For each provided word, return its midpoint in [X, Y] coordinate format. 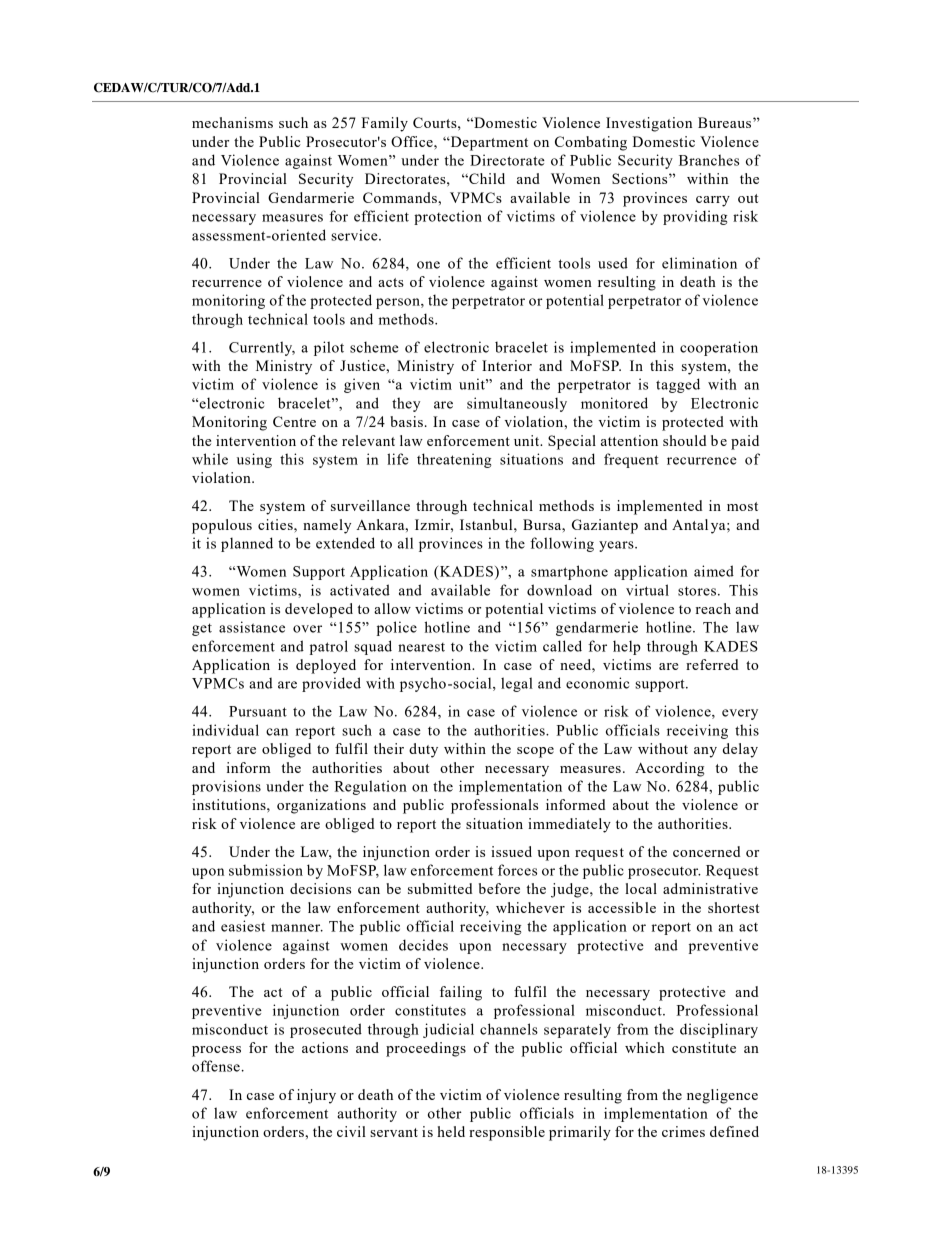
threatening [454, 460]
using [254, 460]
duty [423, 750]
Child [486, 178]
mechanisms [232, 122]
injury [316, 1096]
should [684, 440]
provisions [226, 787]
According [670, 769]
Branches [709, 160]
